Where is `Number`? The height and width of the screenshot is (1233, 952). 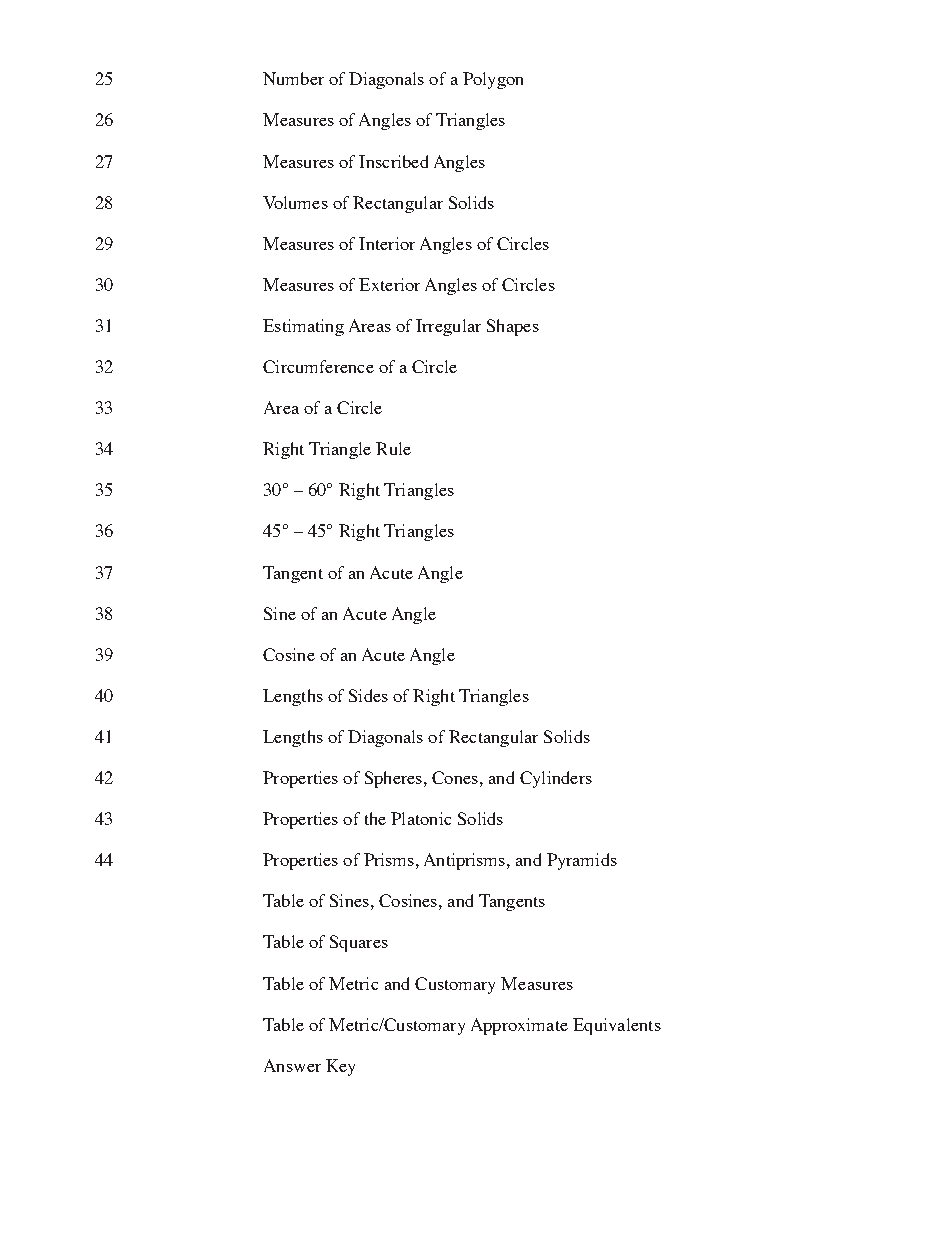 Number is located at coordinates (293, 78).
